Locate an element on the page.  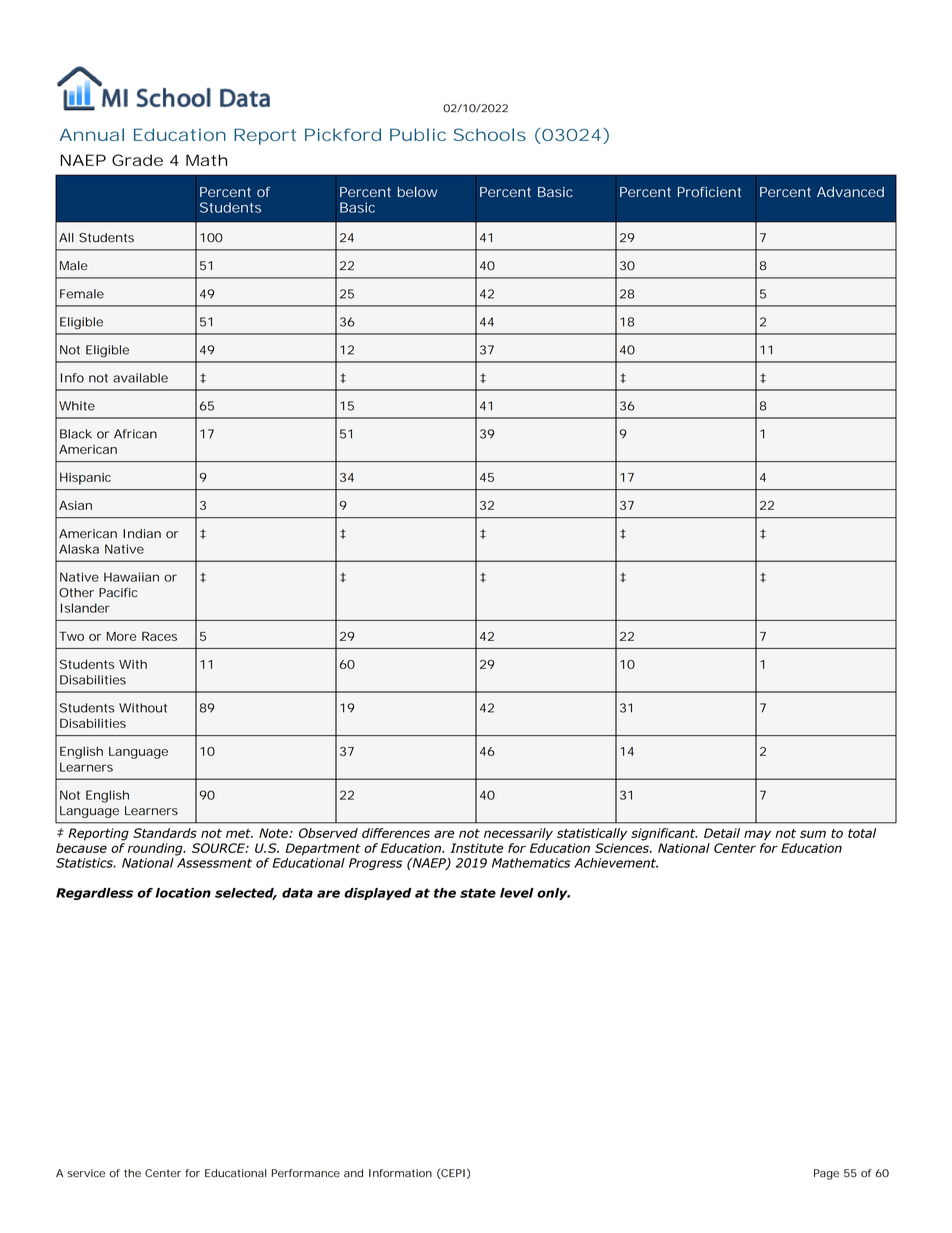
available is located at coordinates (140, 378).
